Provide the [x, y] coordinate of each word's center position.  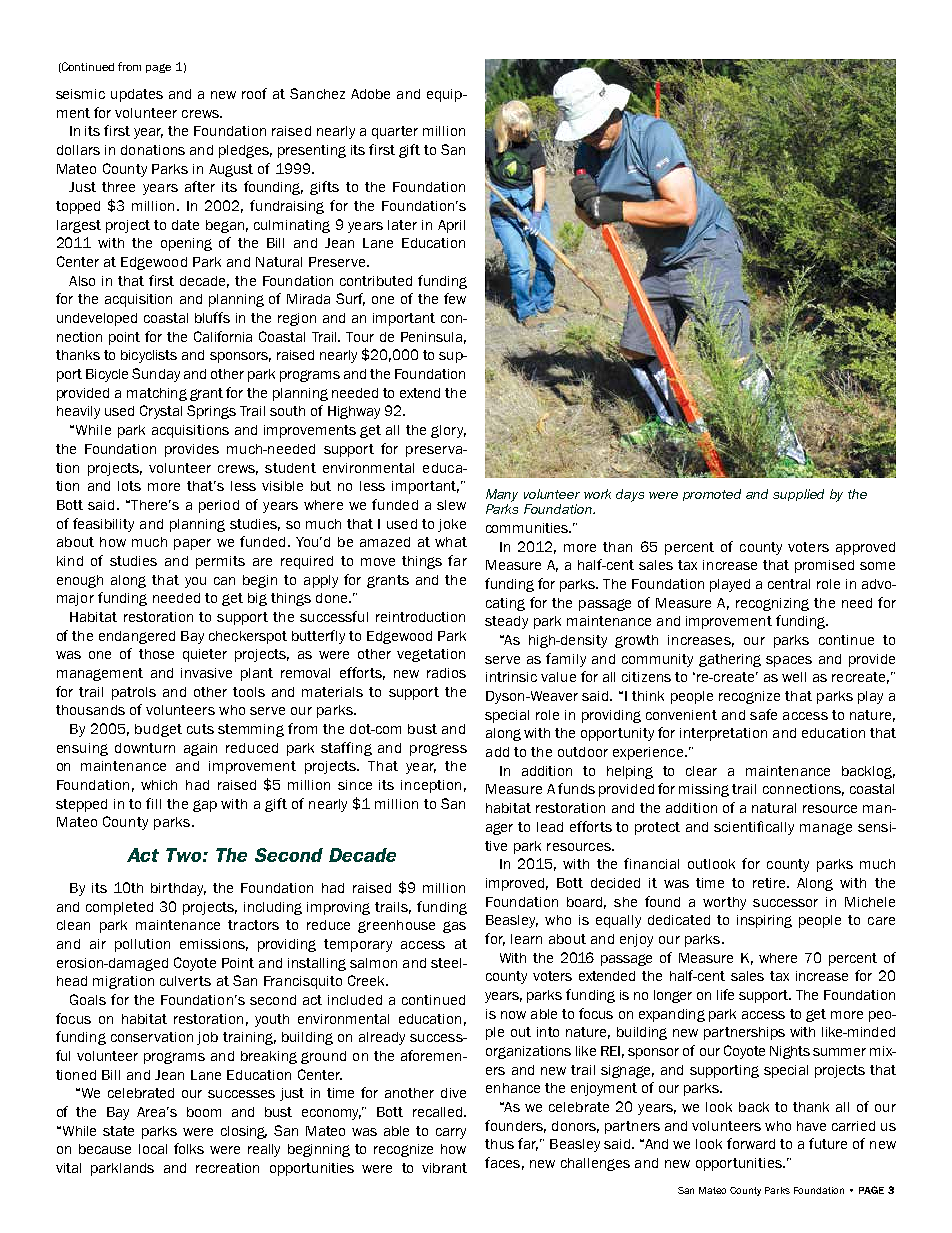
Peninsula [431, 337]
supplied [798, 495]
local [153, 1149]
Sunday [156, 375]
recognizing [772, 604]
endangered [137, 637]
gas [454, 927]
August [231, 170]
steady [506, 622]
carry [451, 1133]
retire [771, 883]
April [451, 226]
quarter [395, 132]
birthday [178, 889]
